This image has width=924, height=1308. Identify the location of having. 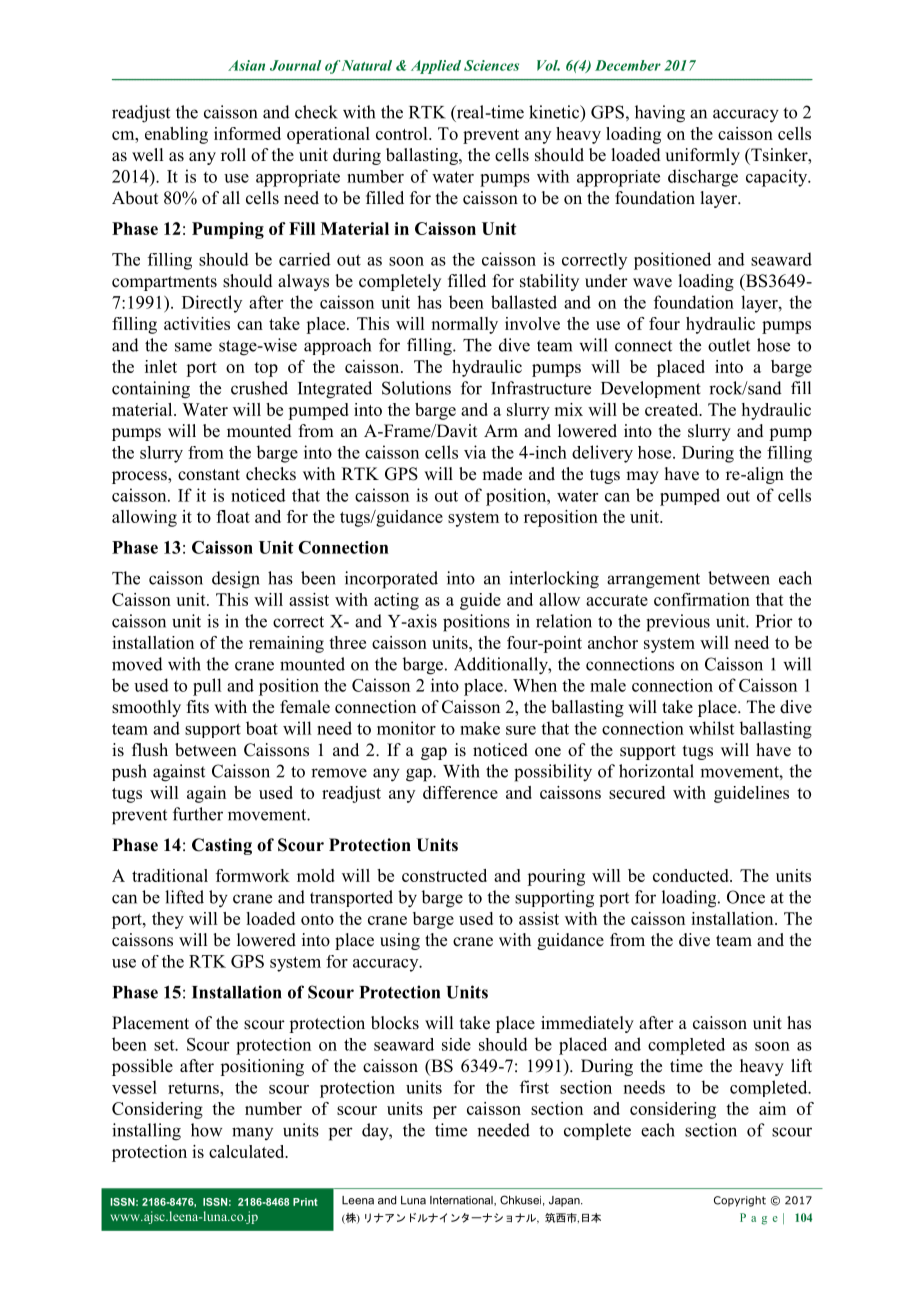
(660, 114).
